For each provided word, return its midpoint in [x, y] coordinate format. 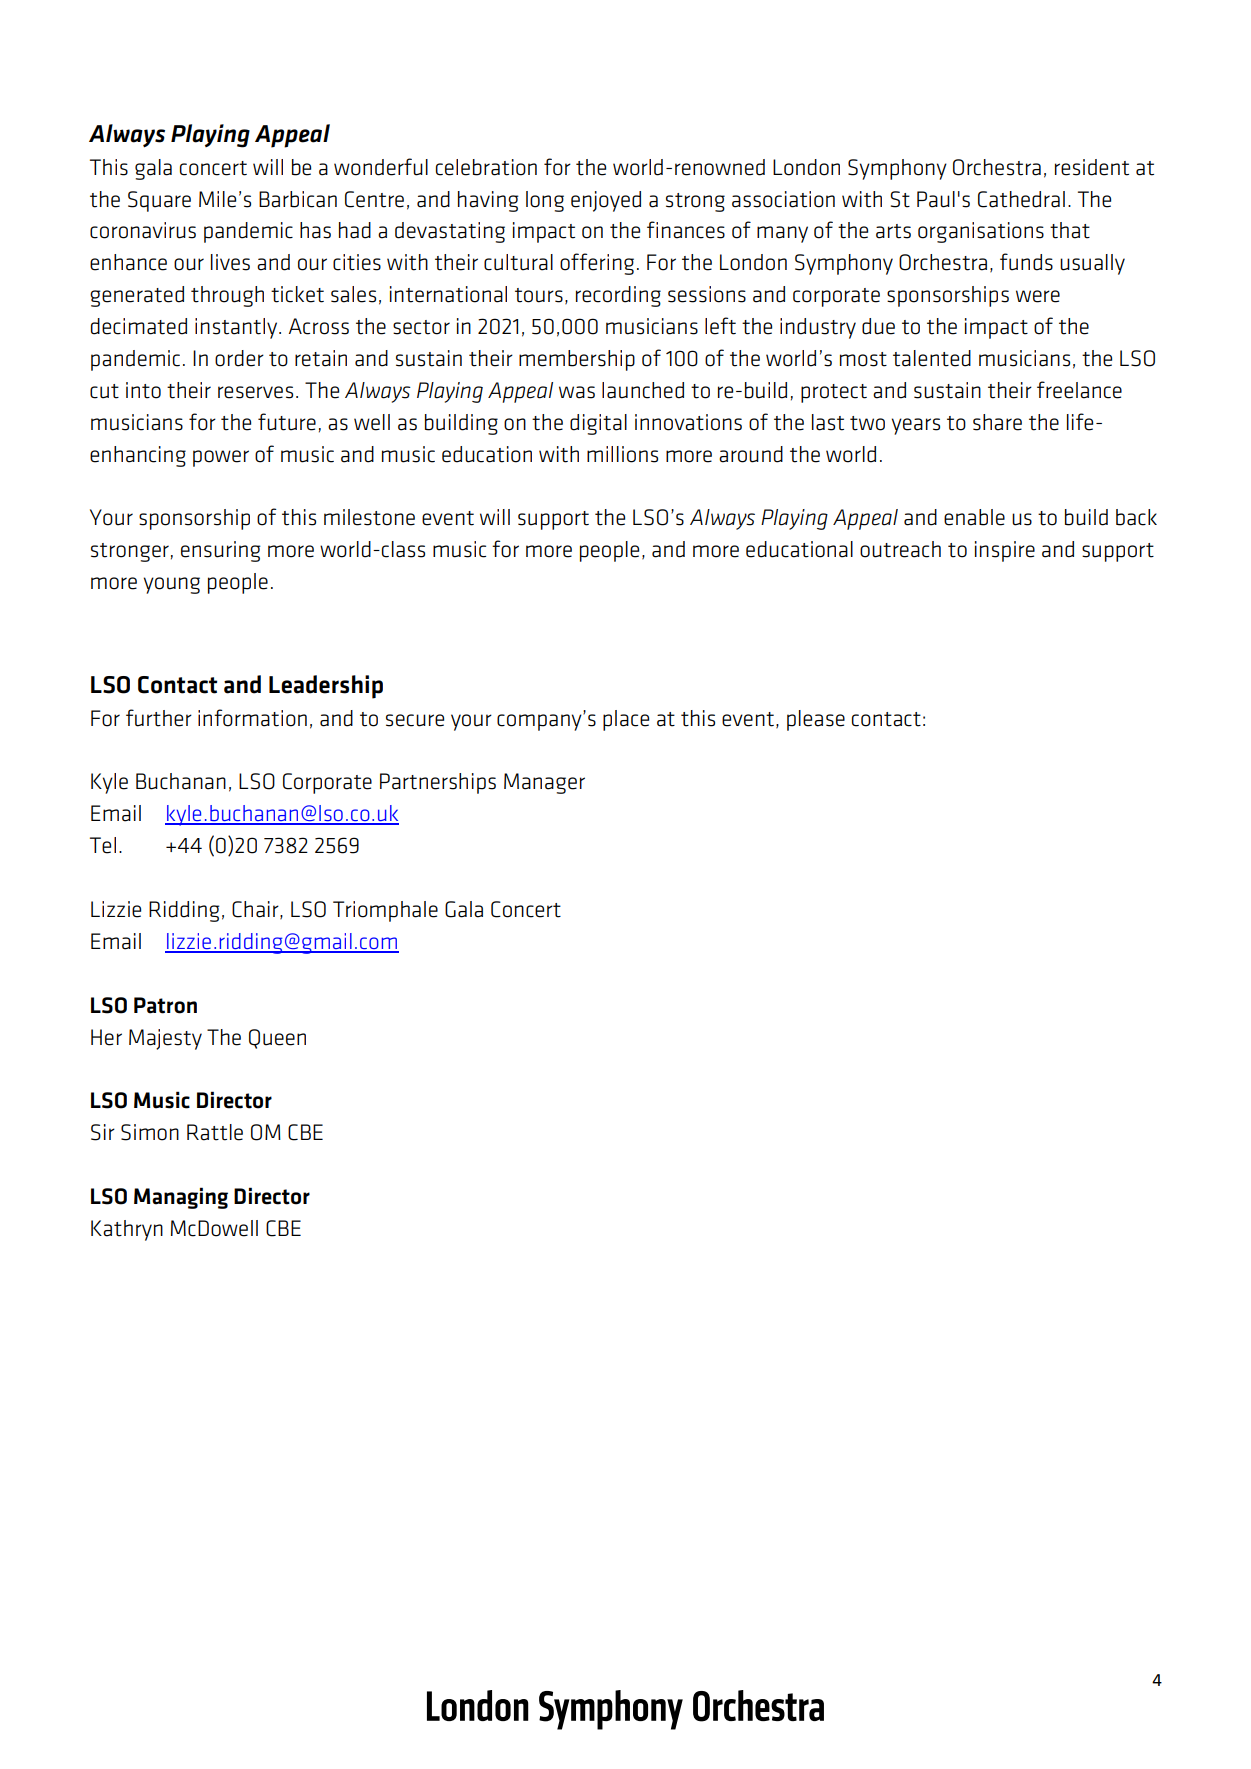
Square [159, 201]
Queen [277, 1039]
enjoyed [606, 201]
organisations [981, 232]
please [816, 720]
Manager [544, 783]
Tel [103, 845]
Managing [181, 1198]
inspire [1005, 551]
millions [622, 454]
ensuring [221, 551]
